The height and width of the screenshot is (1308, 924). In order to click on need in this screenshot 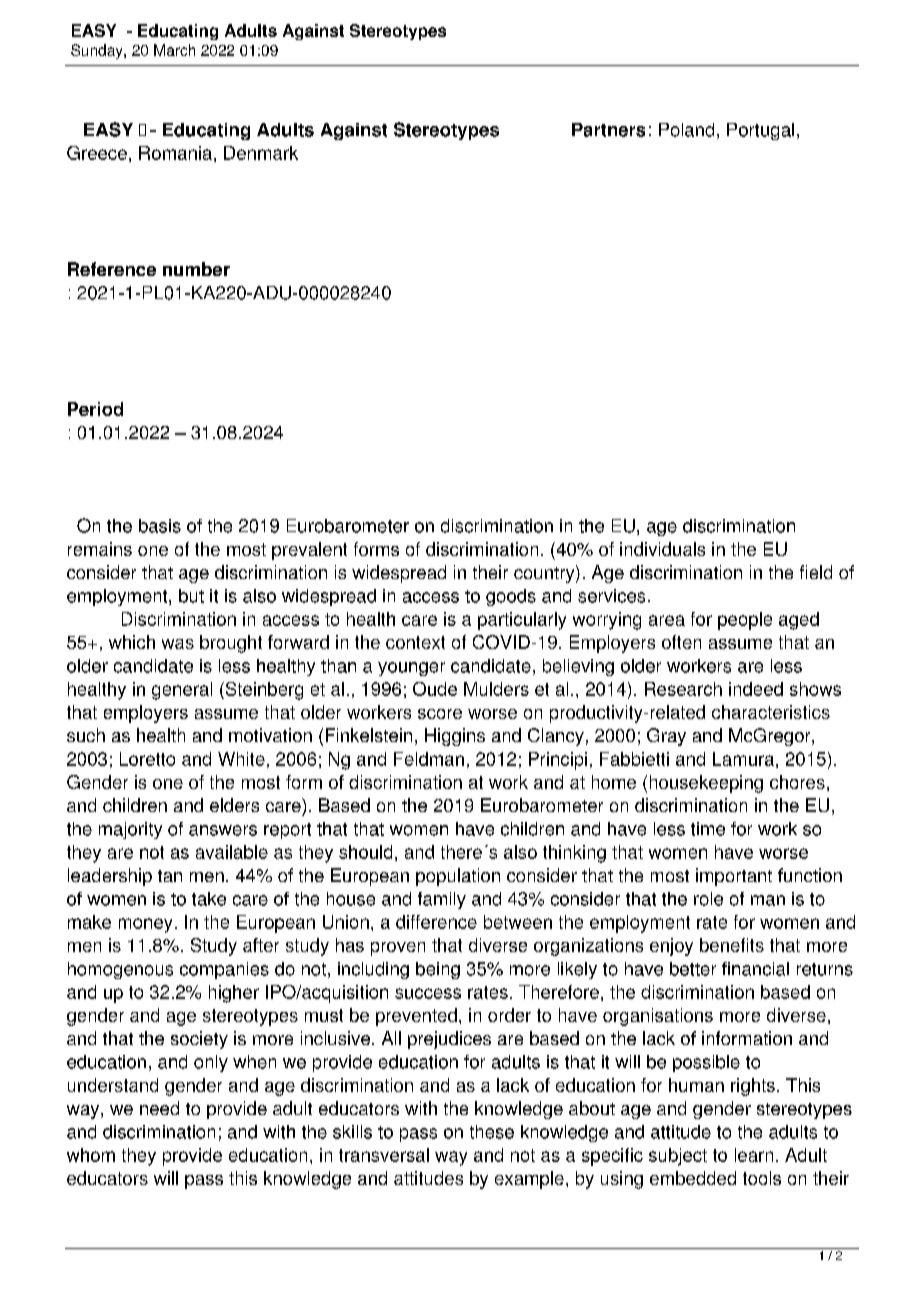, I will do `click(159, 1108)`.
